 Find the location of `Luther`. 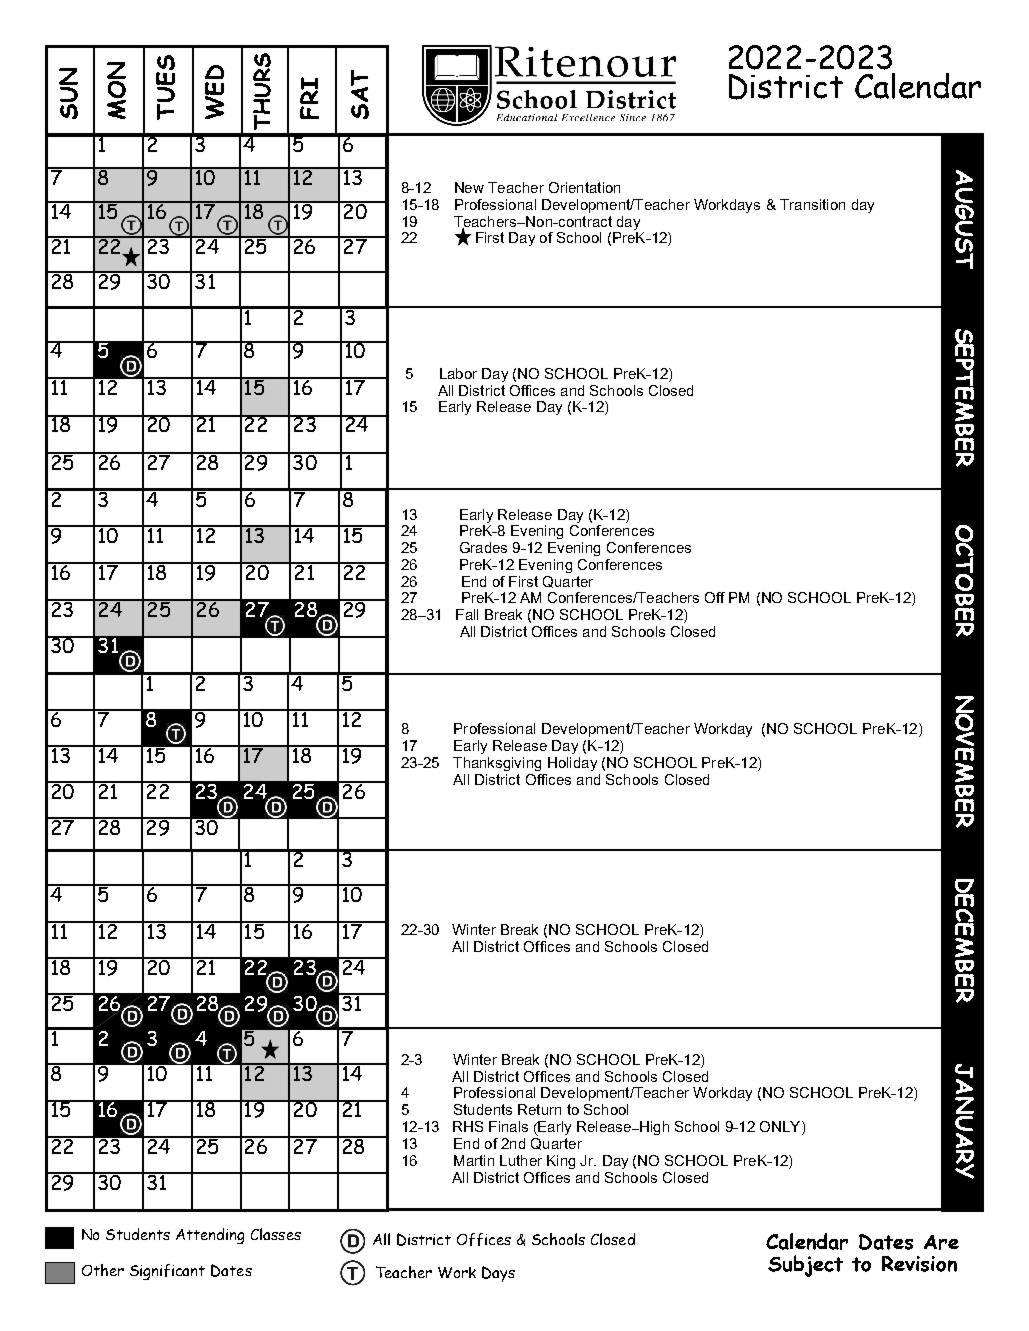

Luther is located at coordinates (521, 1160).
